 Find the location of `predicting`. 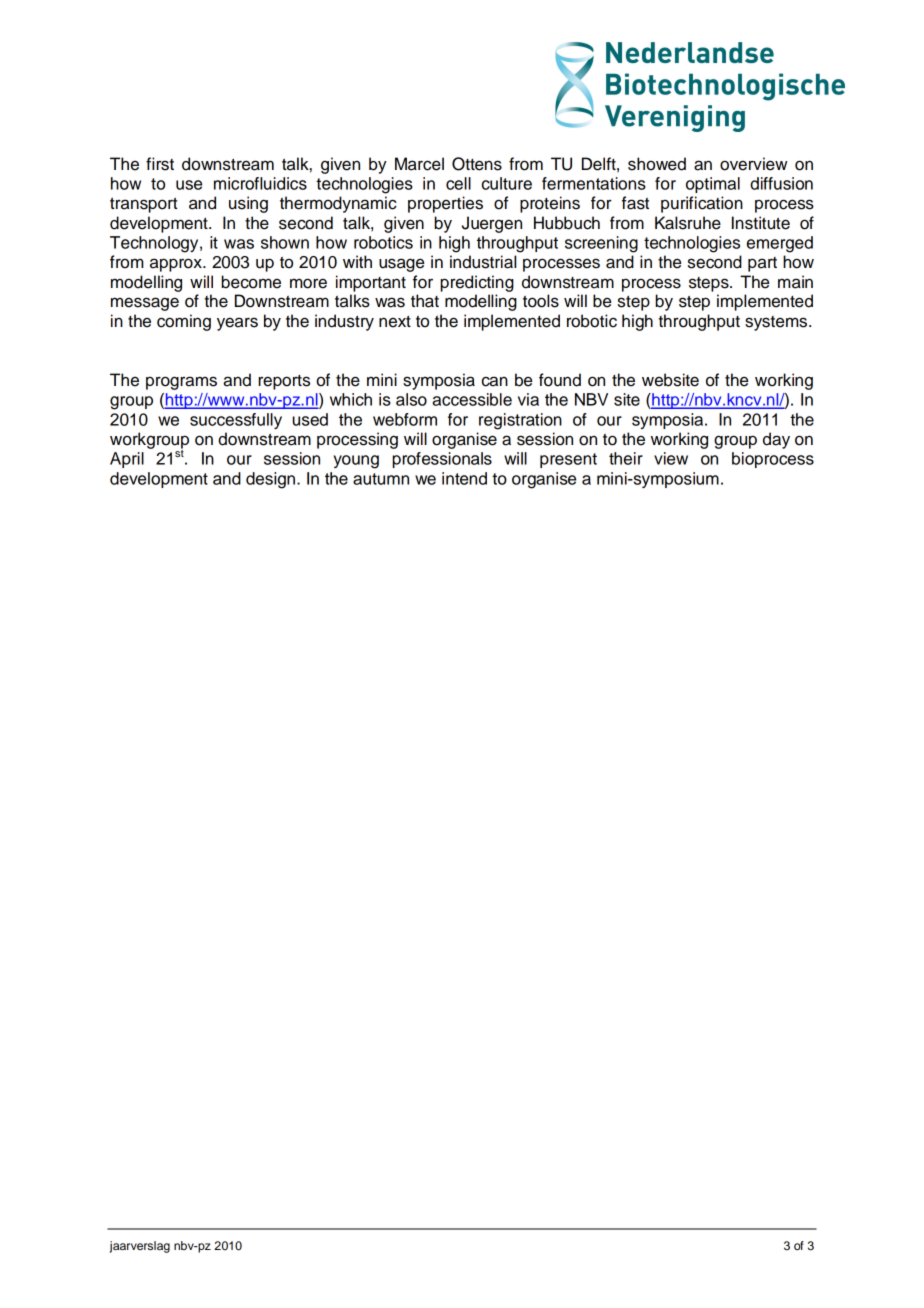

predicting is located at coordinates (477, 283).
